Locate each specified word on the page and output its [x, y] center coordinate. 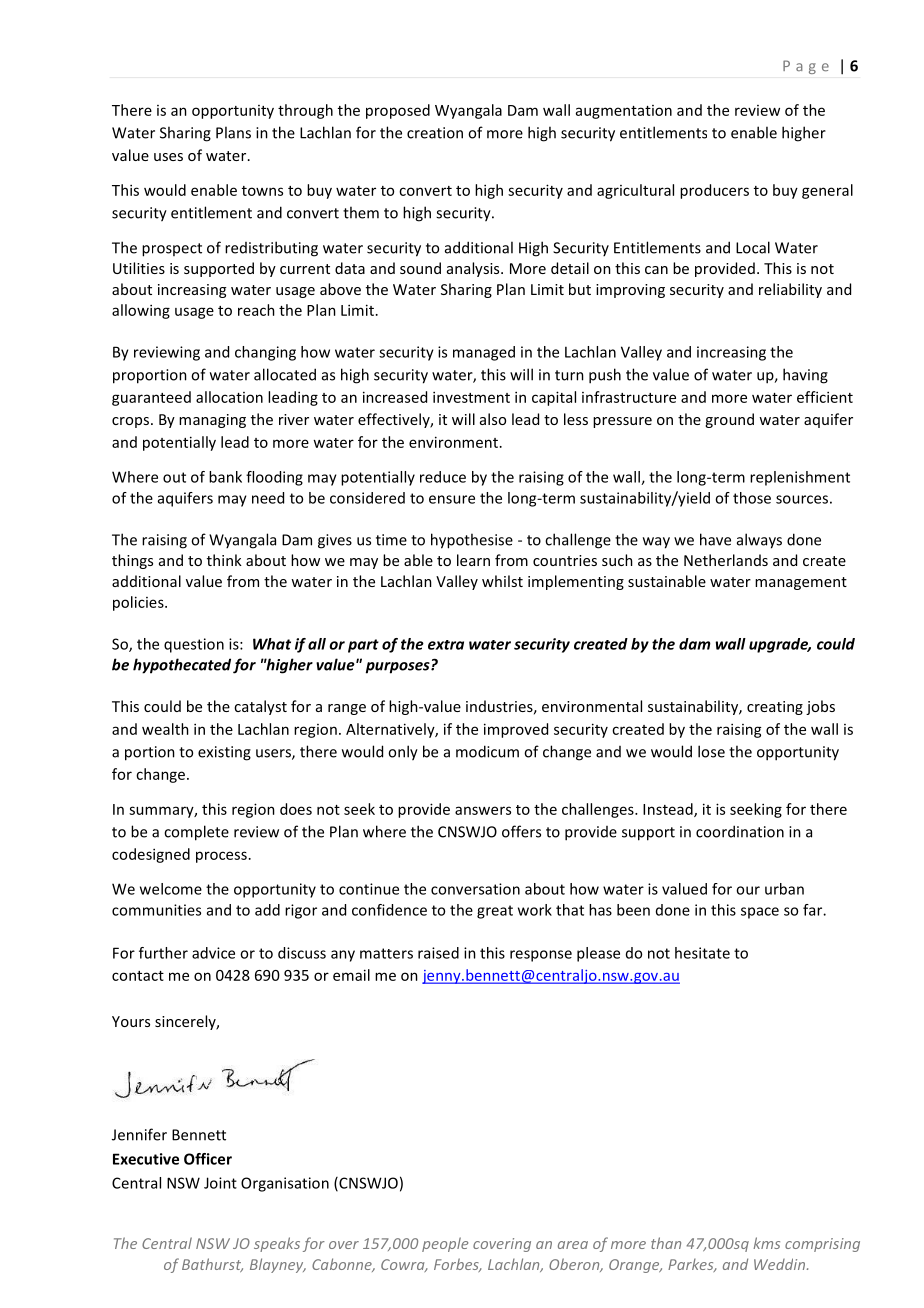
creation [435, 133]
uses [168, 157]
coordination [740, 831]
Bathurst [212, 1265]
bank [225, 477]
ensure [452, 499]
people [445, 1244]
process [221, 857]
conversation [475, 889]
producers [714, 191]
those [752, 498]
